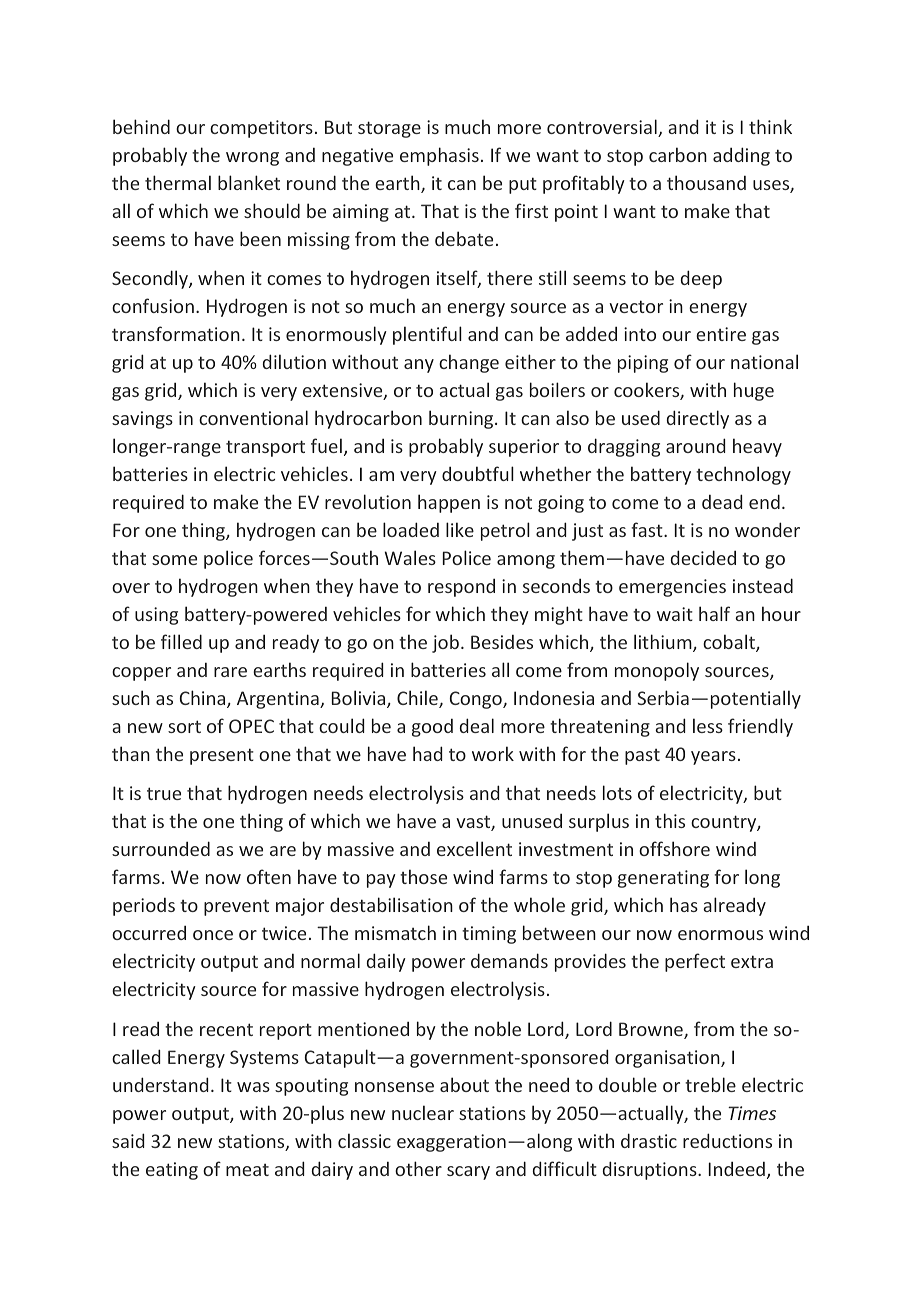 Image resolution: width=924 pixels, height=1308 pixels. What do you see at coordinates (462, 419) in the image?
I see `burning` at bounding box center [462, 419].
